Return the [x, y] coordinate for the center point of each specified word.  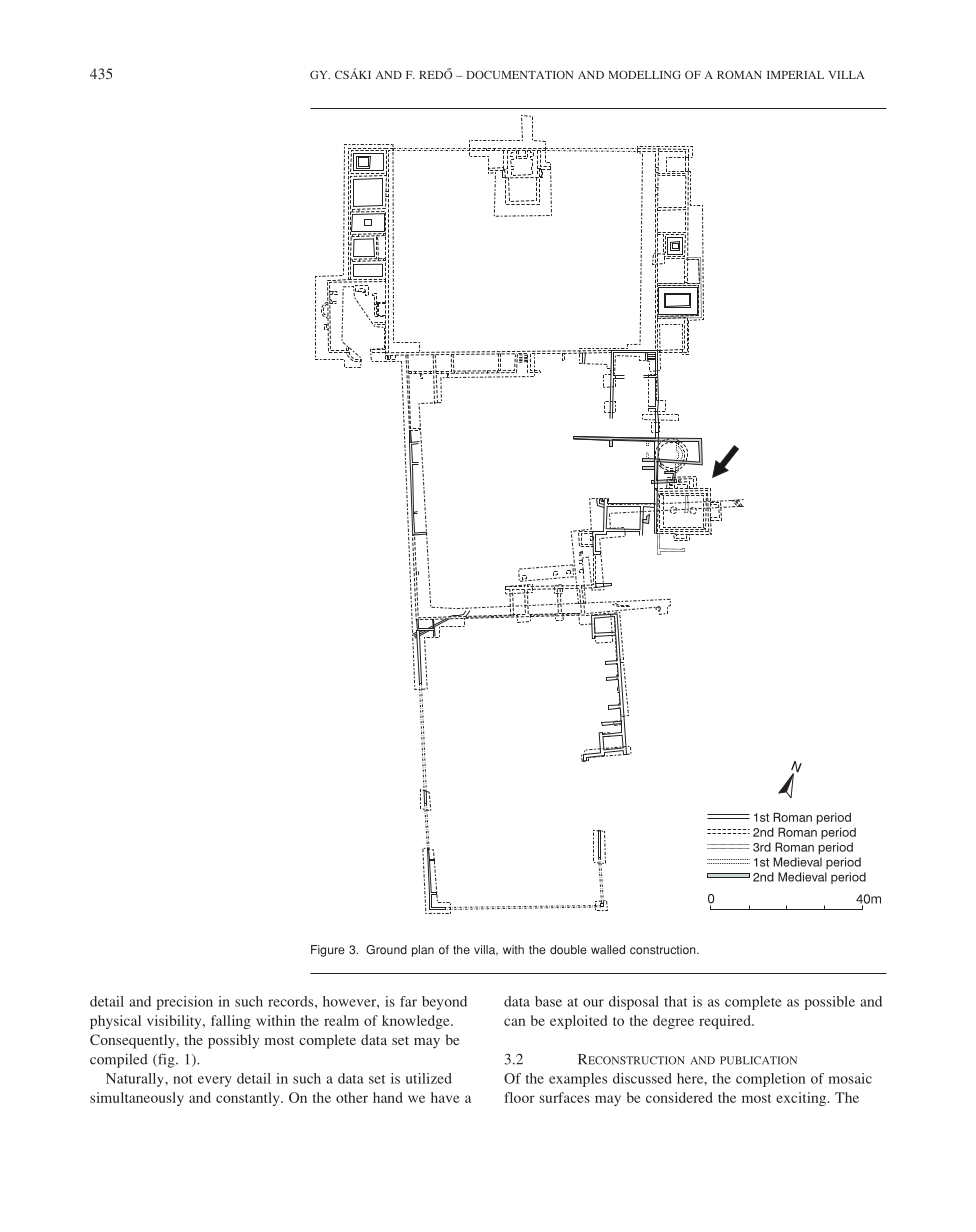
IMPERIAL [795, 75]
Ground [386, 950]
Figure [328, 951]
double [568, 950]
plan [423, 951]
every [215, 1081]
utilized [429, 1078]
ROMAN [739, 74]
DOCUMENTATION [519, 74]
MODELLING [645, 74]
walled [608, 950]
